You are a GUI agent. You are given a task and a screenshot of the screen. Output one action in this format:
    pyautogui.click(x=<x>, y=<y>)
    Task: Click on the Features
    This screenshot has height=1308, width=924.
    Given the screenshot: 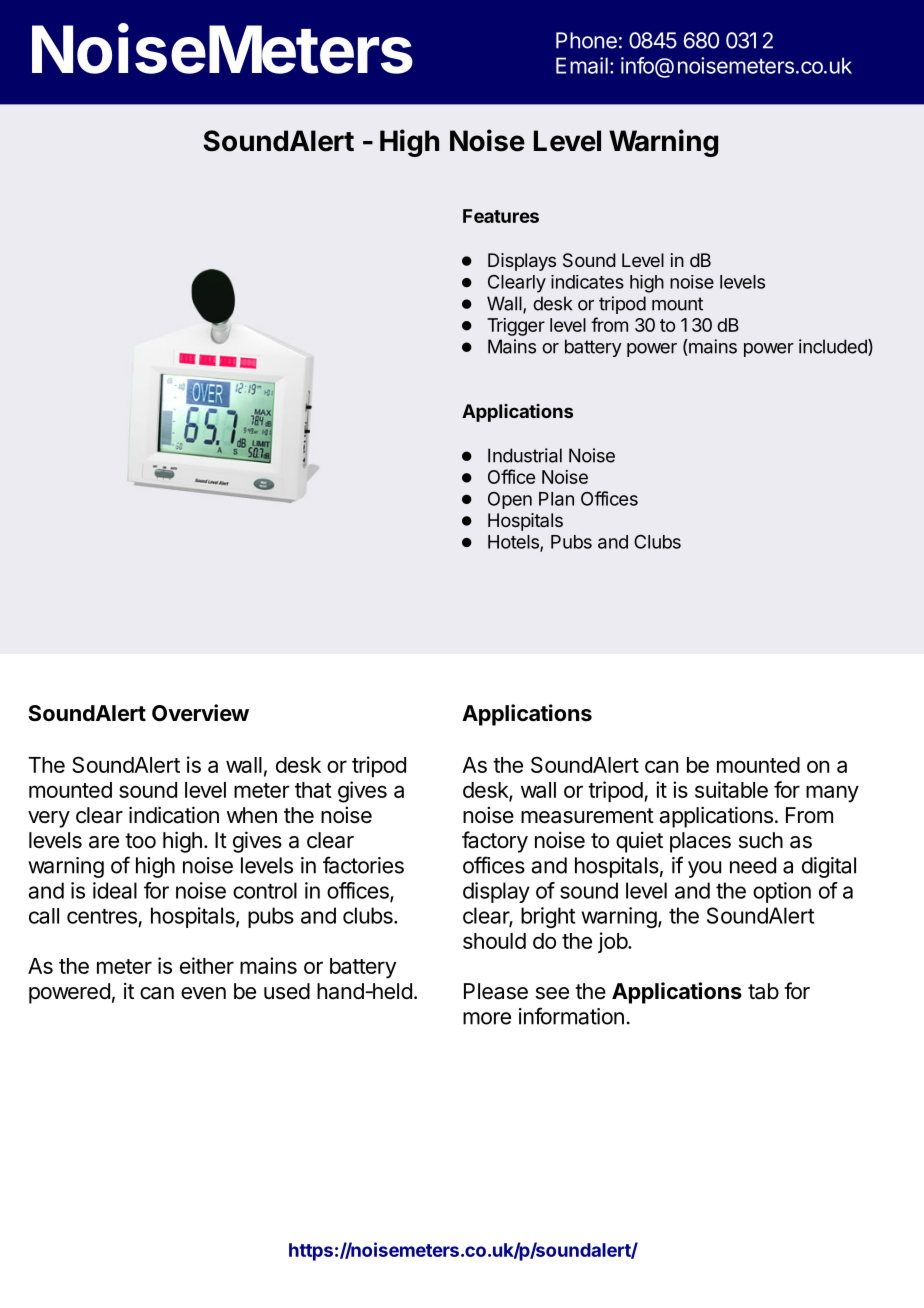 What is the action you would take?
    pyautogui.click(x=501, y=216)
